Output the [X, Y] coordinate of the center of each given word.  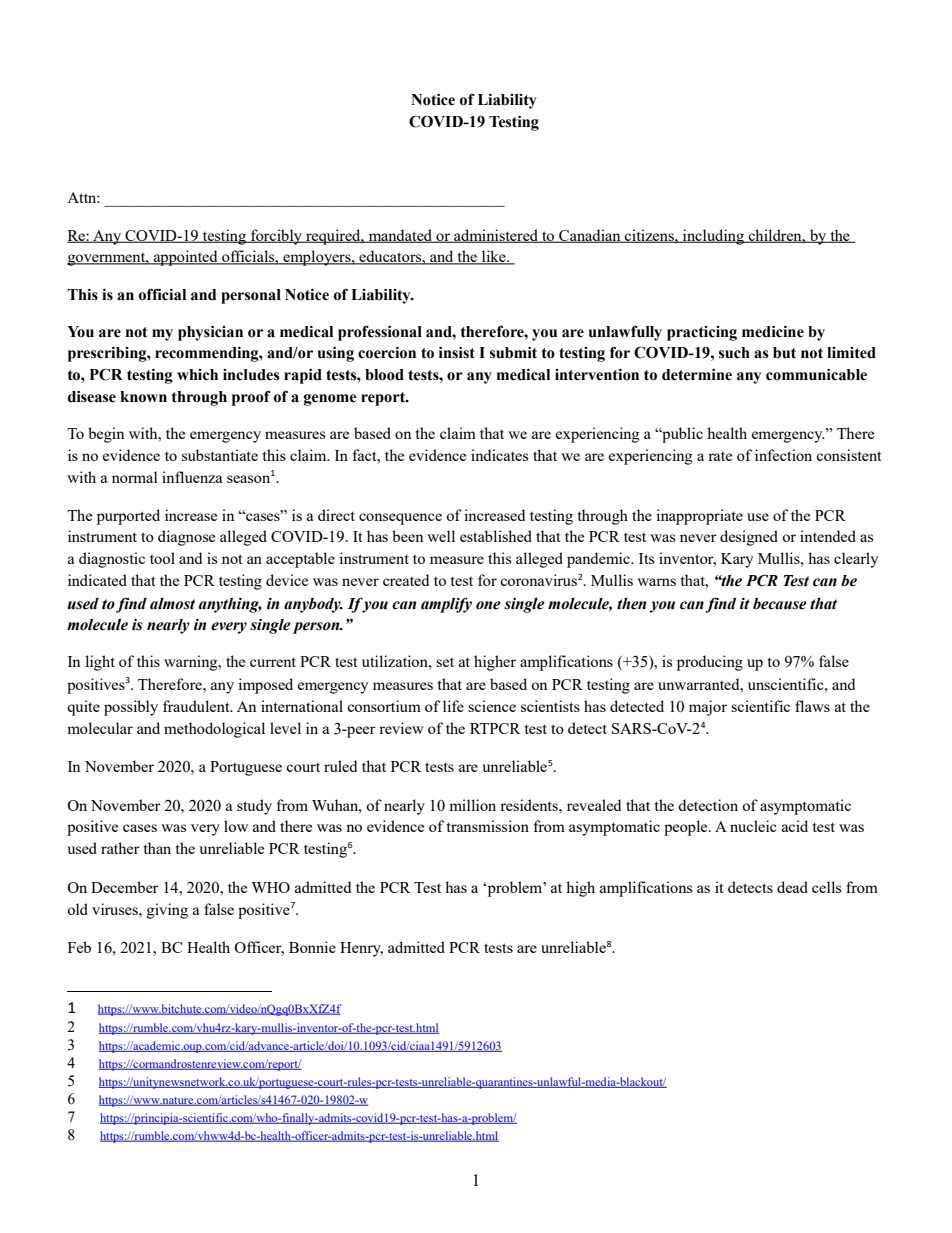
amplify [446, 605]
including [713, 237]
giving [167, 911]
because [780, 604]
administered [496, 236]
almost [172, 604]
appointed [186, 258]
